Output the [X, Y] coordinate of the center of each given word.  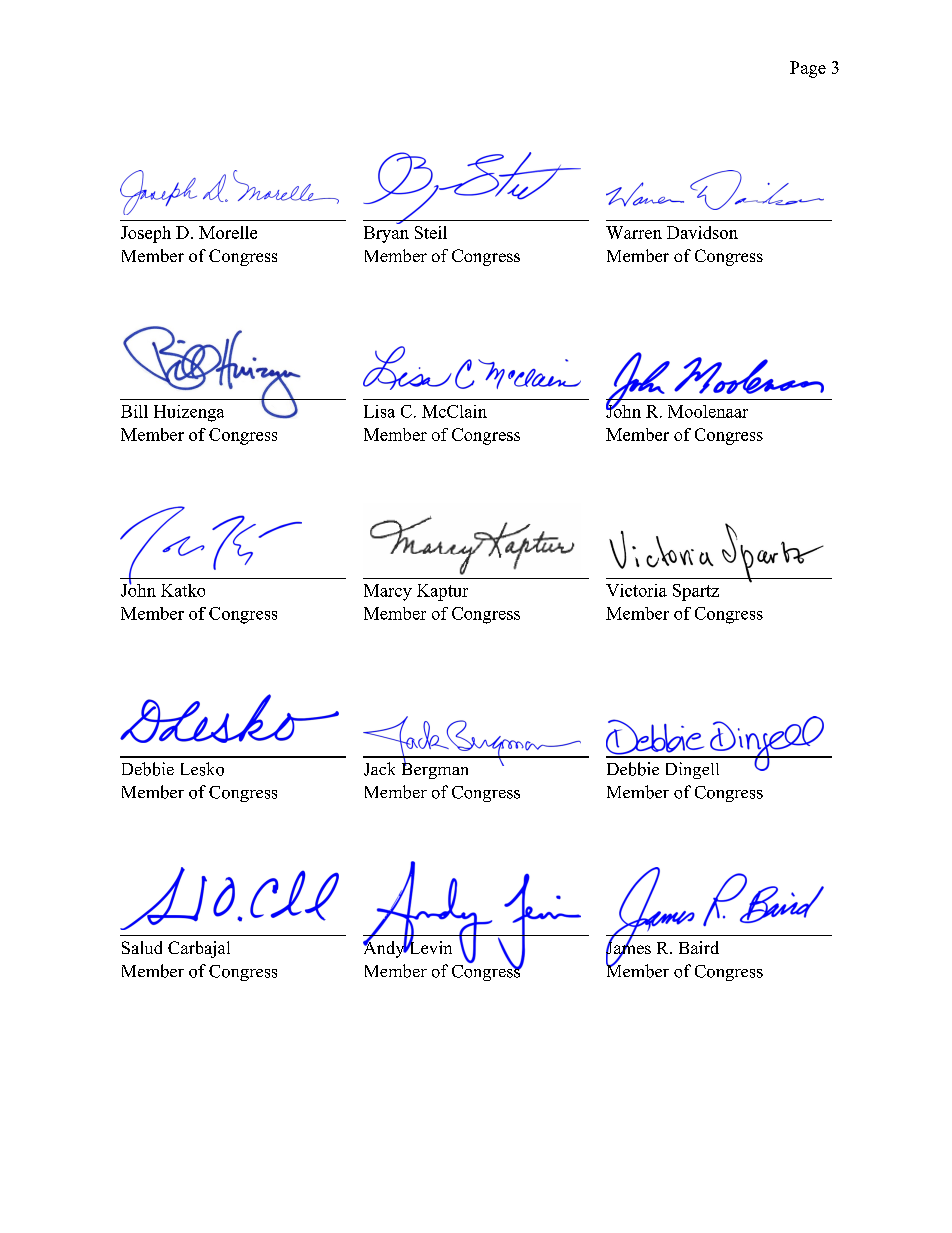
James [628, 948]
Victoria [636, 590]
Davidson [702, 232]
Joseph [146, 234]
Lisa [379, 411]
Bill [134, 411]
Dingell [692, 770]
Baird [699, 947]
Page [808, 69]
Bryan [386, 234]
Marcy [388, 592]
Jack [379, 769]
